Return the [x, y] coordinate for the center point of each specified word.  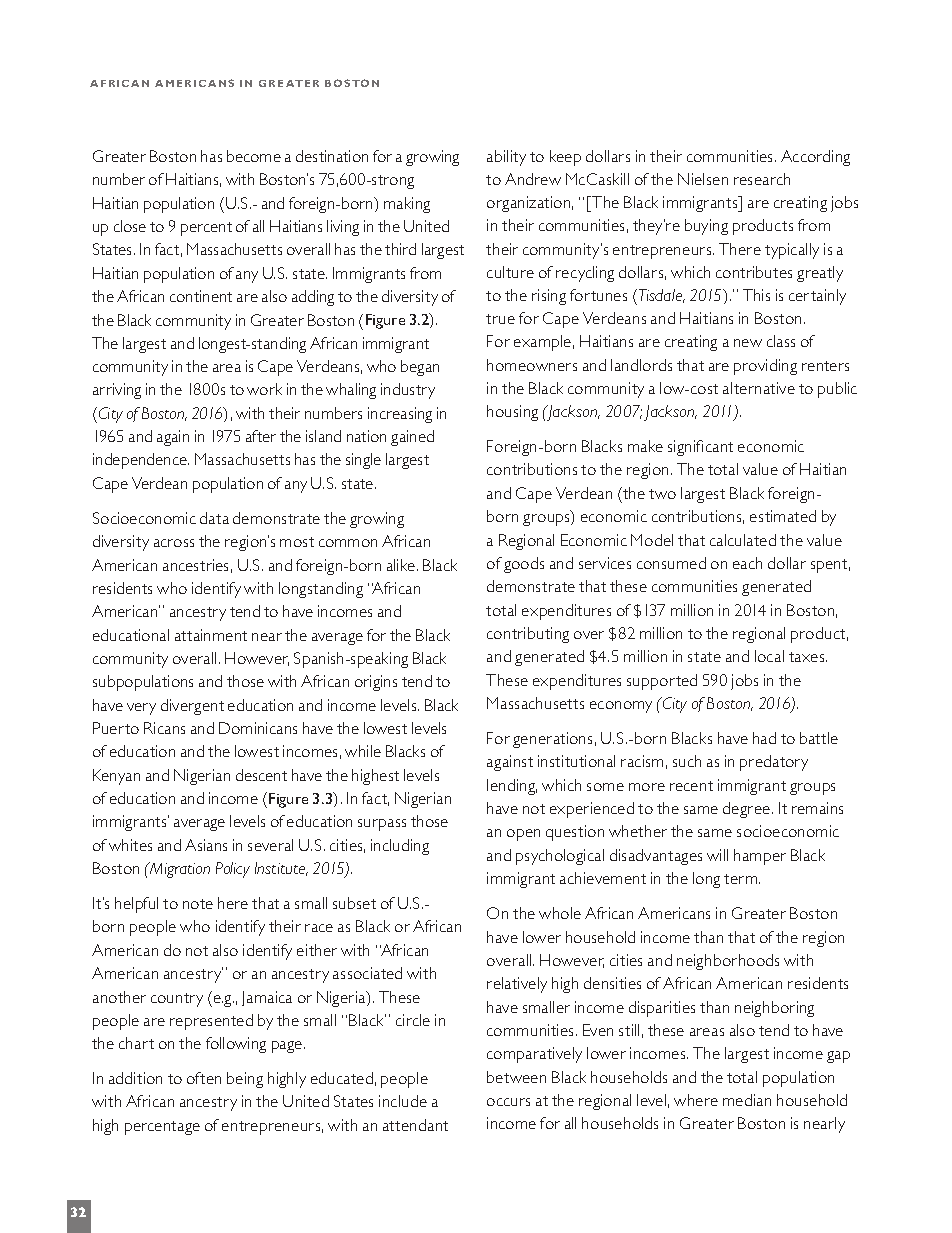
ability [506, 158]
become [254, 156]
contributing [528, 635]
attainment [211, 635]
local [769, 656]
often [204, 1078]
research [762, 179]
